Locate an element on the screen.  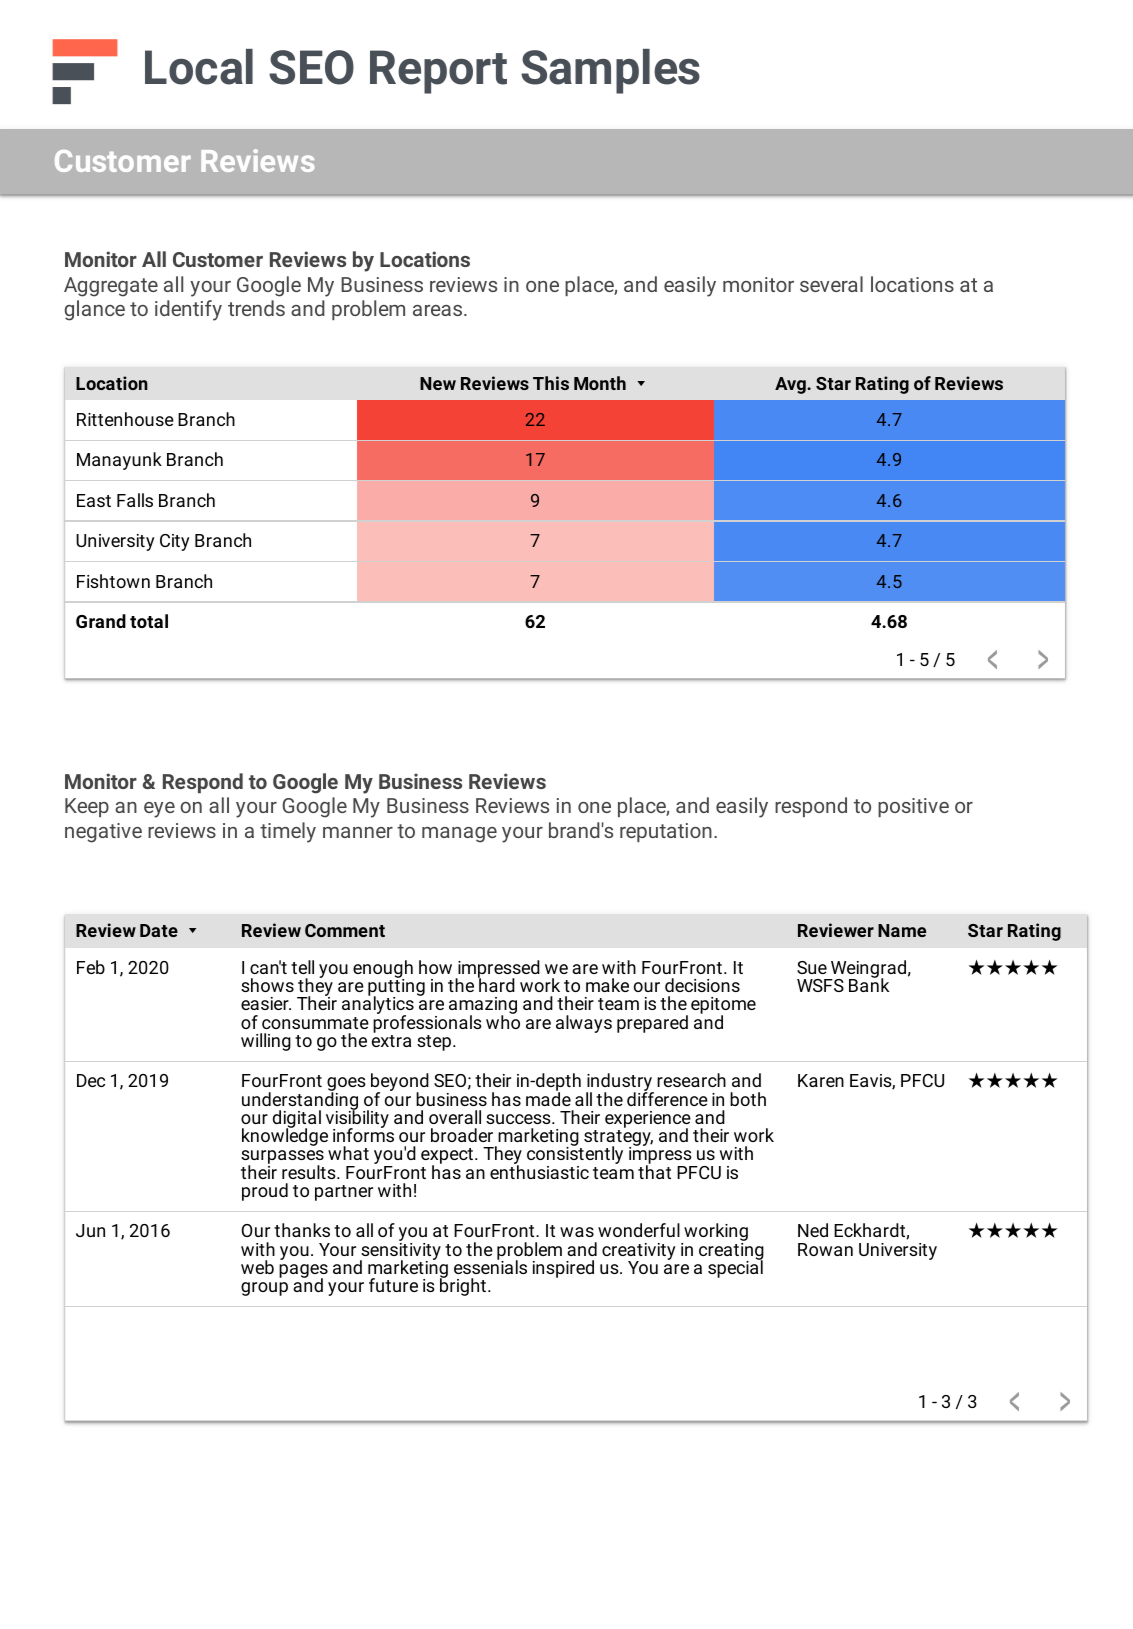
Name is located at coordinates (902, 930).
